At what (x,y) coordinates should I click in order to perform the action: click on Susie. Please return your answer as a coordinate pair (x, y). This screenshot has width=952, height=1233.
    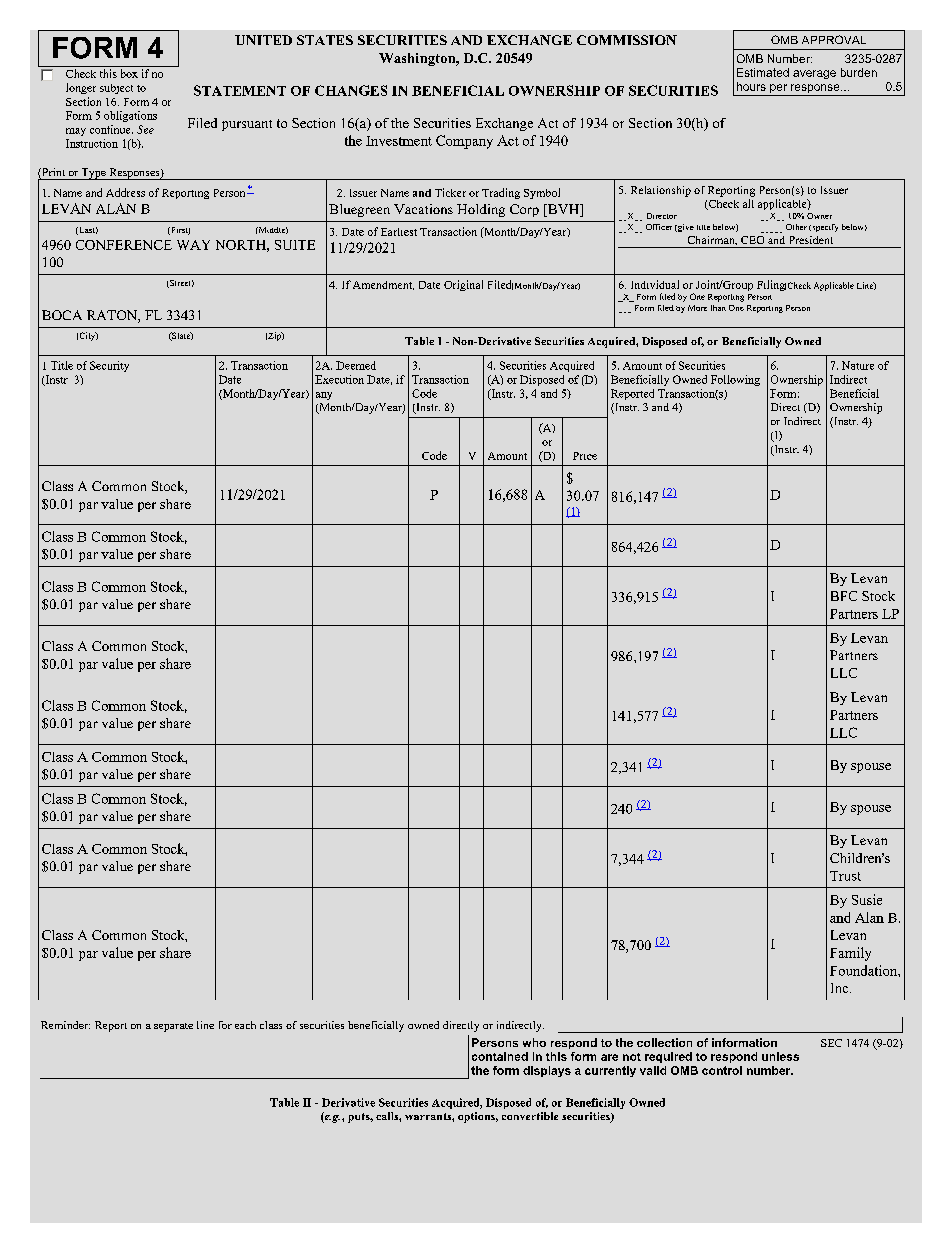
    Looking at the image, I should click on (867, 899).
